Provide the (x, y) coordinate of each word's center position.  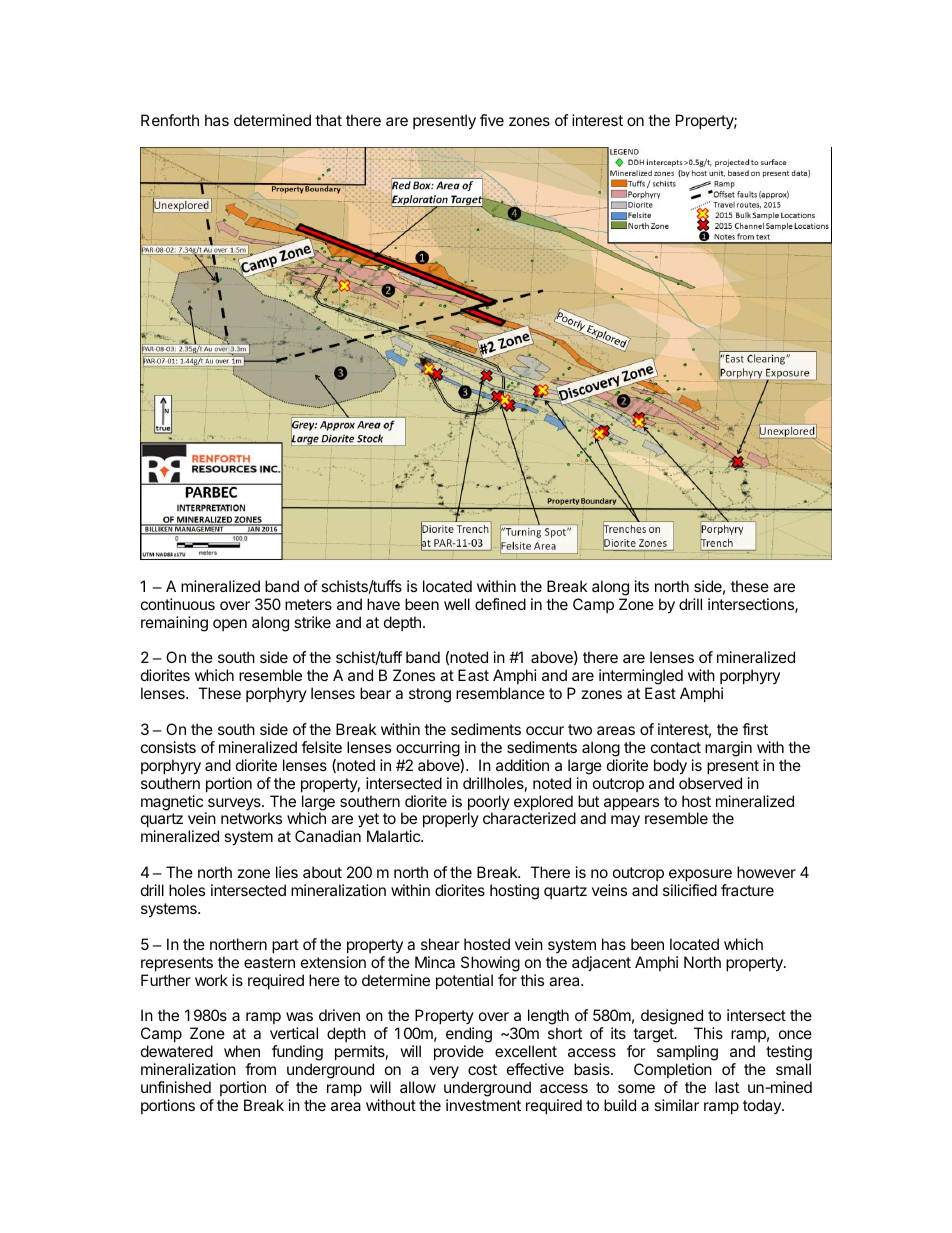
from (260, 1069)
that (328, 120)
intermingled (642, 678)
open (230, 625)
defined (500, 604)
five (492, 120)
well (457, 604)
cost (482, 1069)
